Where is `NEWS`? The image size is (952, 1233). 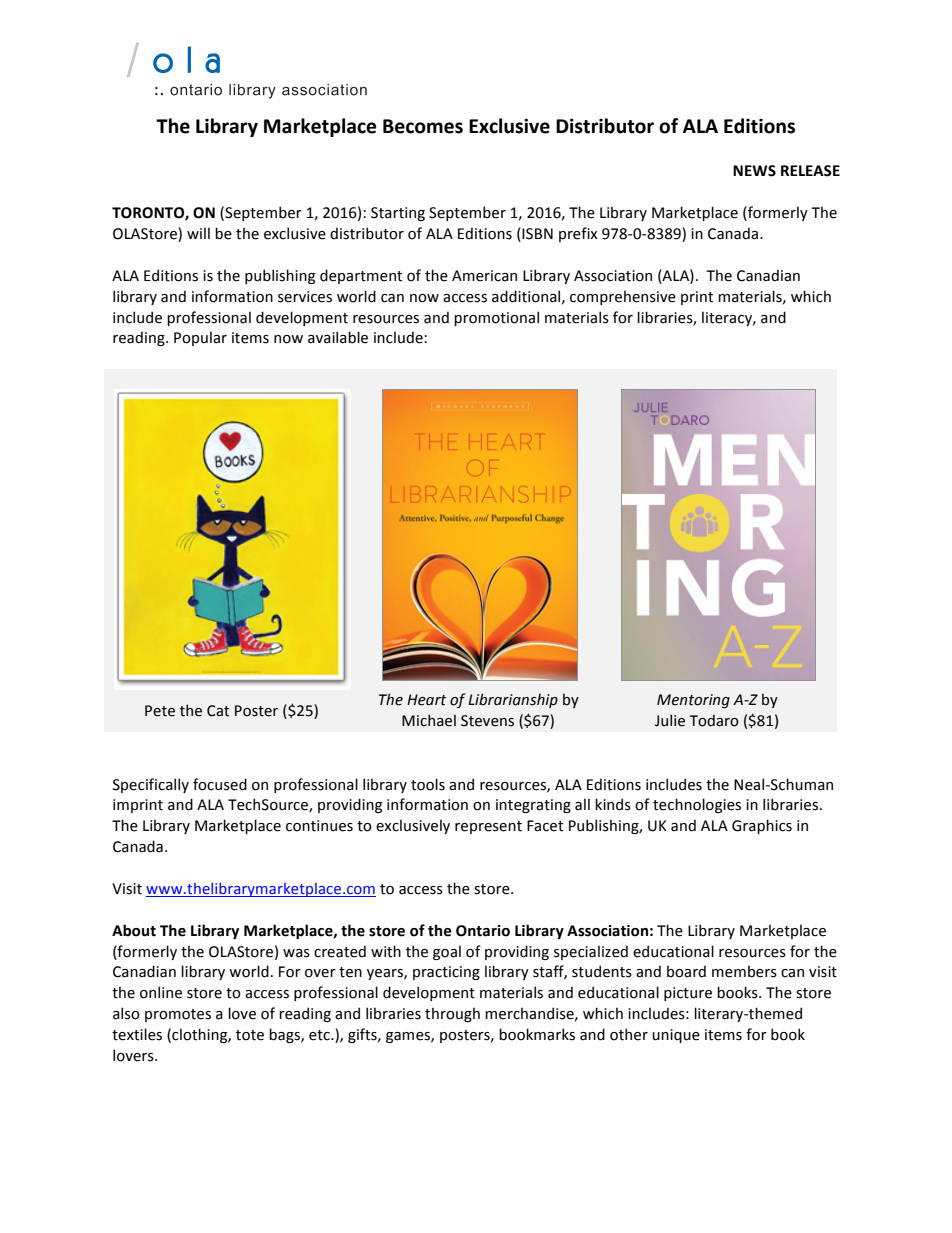
NEWS is located at coordinates (754, 171).
